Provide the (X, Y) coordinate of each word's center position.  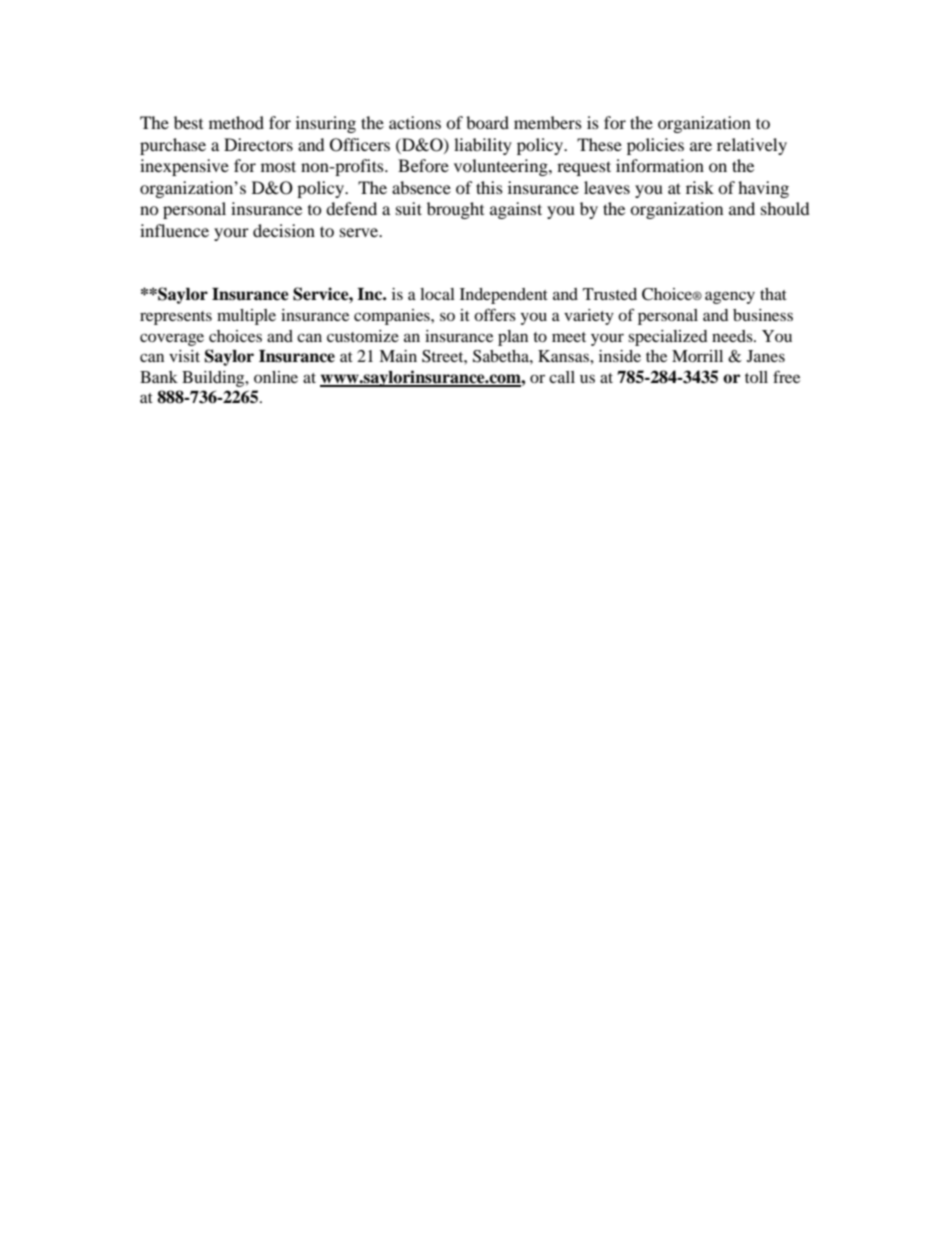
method (236, 122)
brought (455, 210)
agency (730, 297)
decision (284, 230)
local (437, 294)
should (785, 208)
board (487, 122)
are (701, 146)
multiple (246, 317)
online (276, 377)
